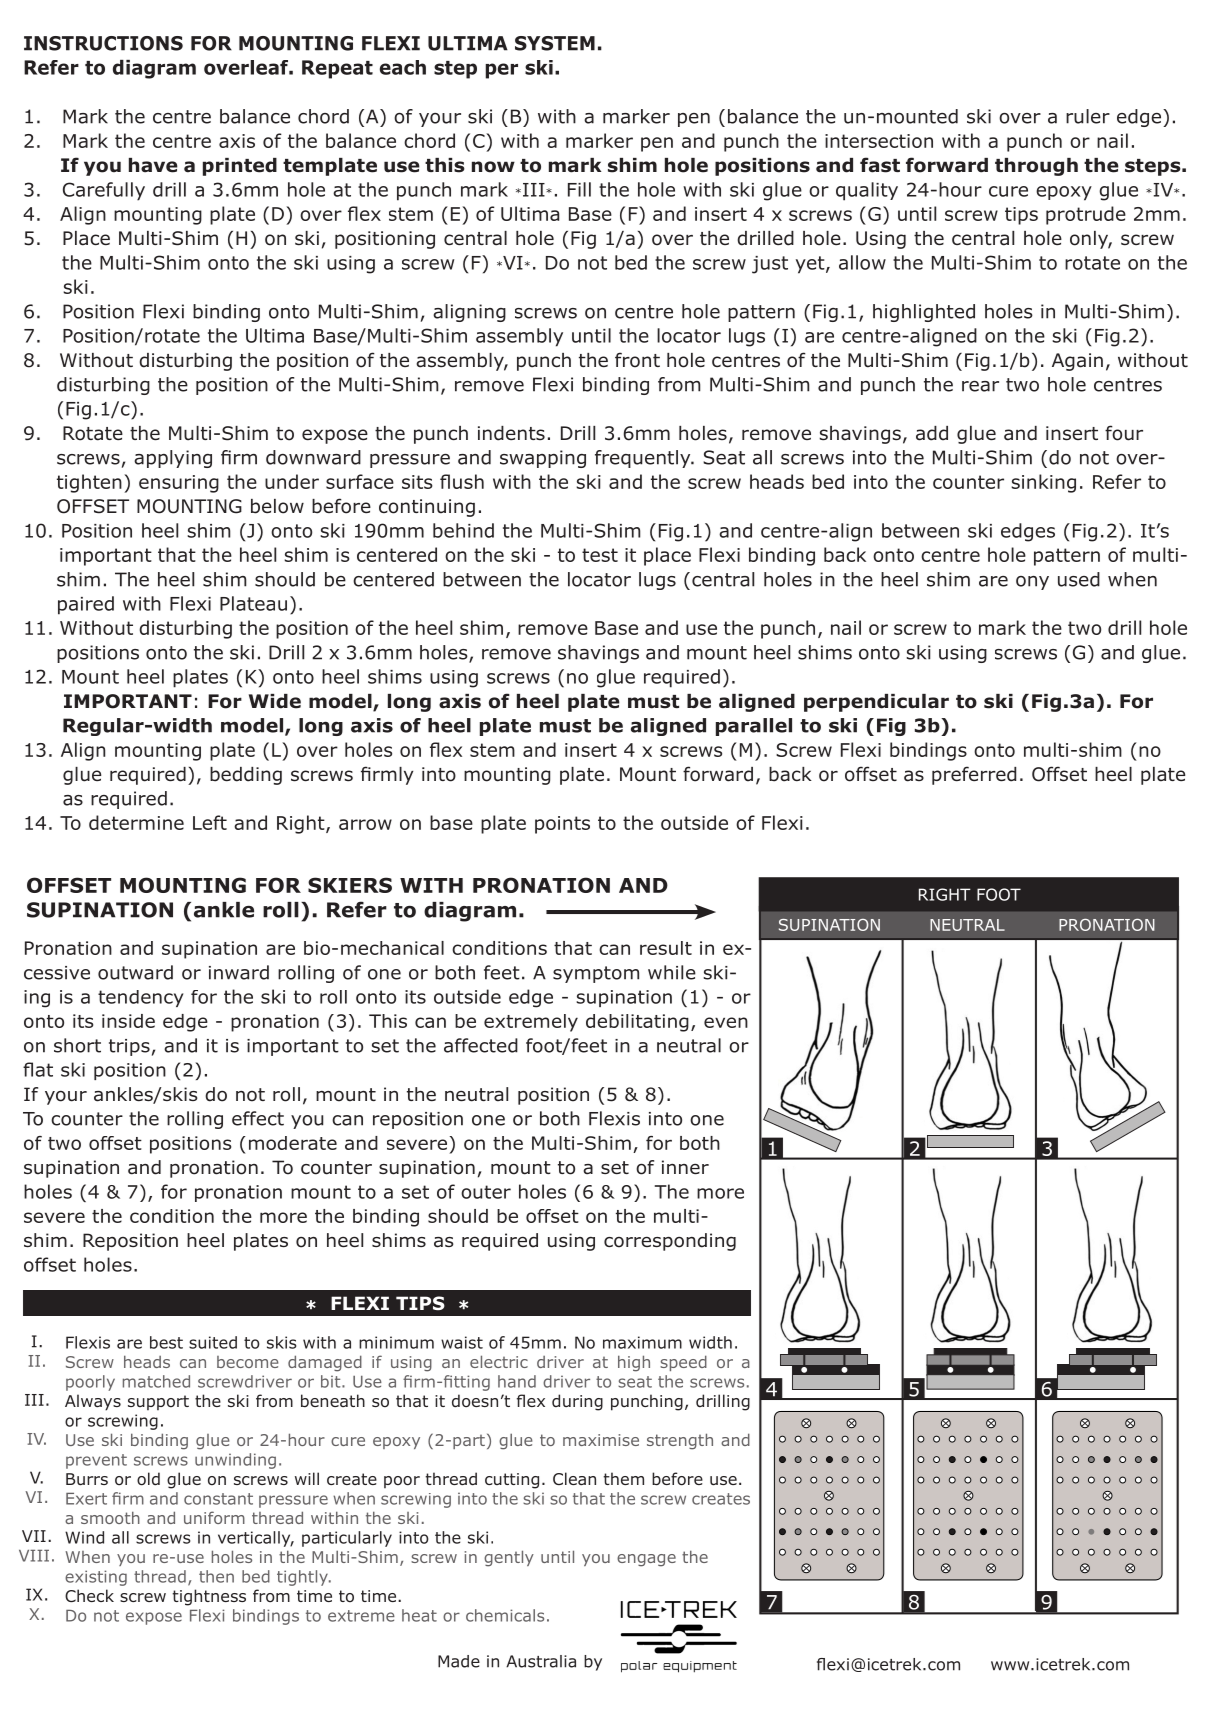  I want to click on chemicals, so click(505, 1615).
